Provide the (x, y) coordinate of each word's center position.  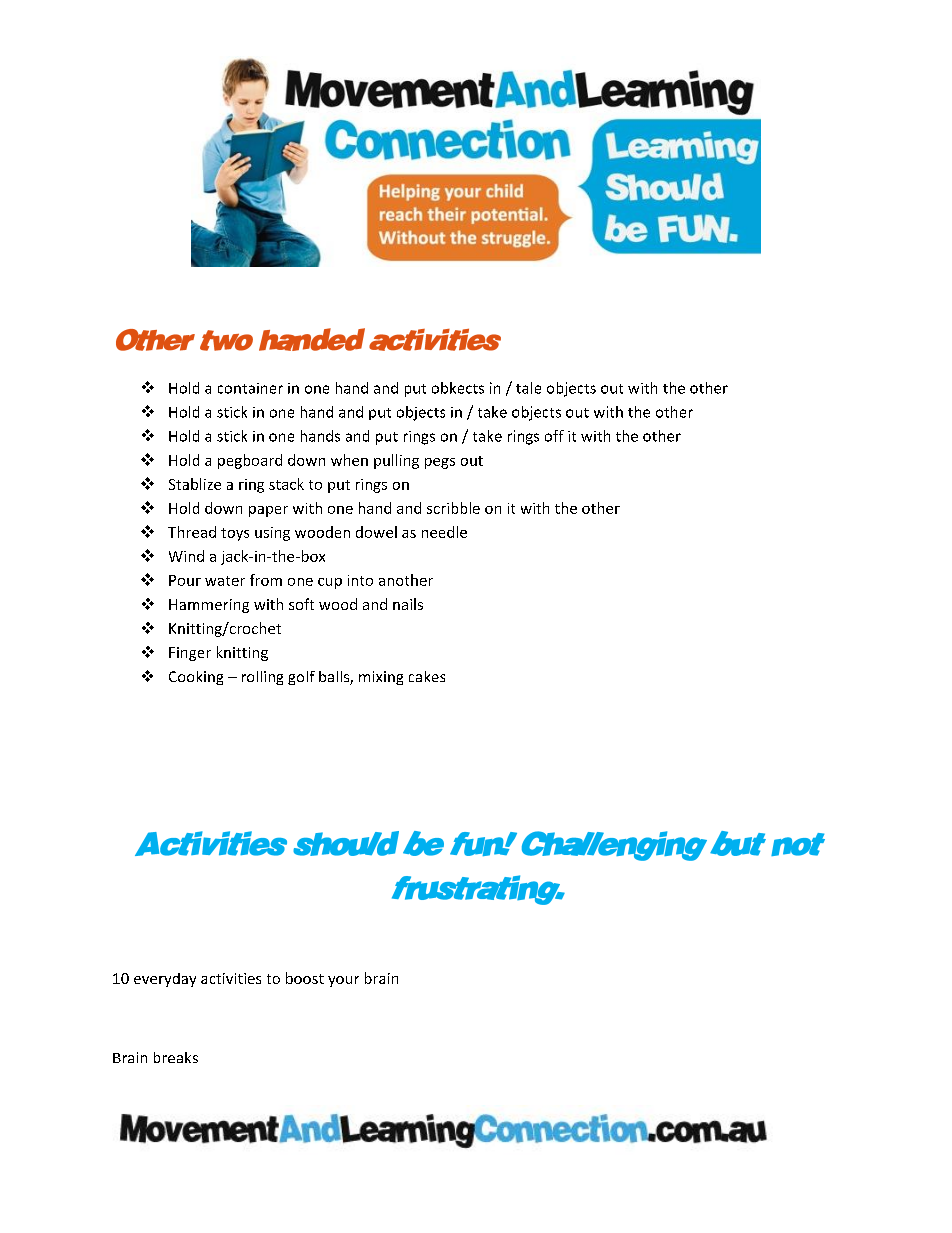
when (349, 460)
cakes (427, 676)
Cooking (196, 678)
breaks (176, 1057)
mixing (381, 678)
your (343, 981)
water (225, 581)
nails (408, 604)
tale (528, 388)
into (360, 580)
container (250, 388)
